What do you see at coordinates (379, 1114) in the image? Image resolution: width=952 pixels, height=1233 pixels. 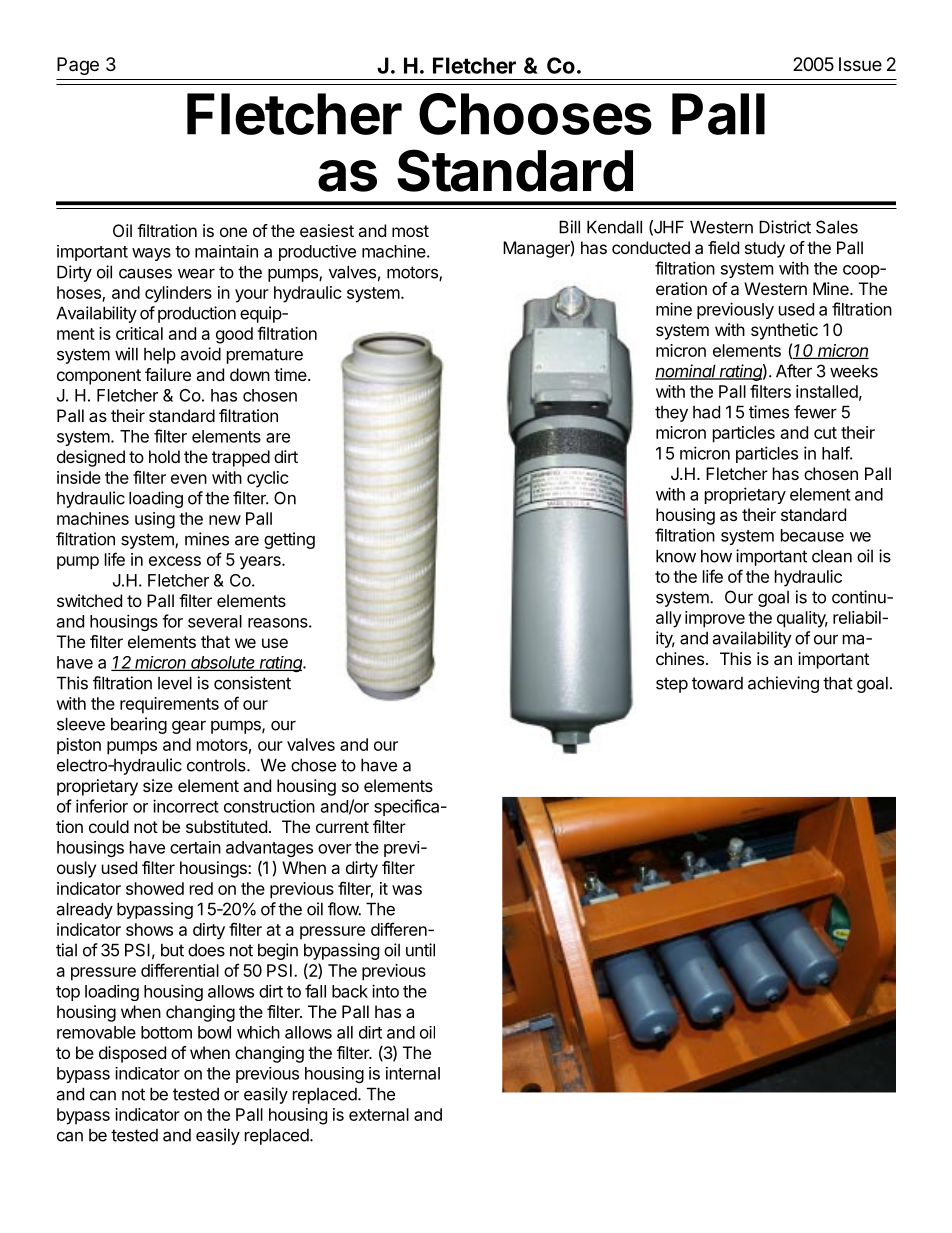 I see `external` at bounding box center [379, 1114].
